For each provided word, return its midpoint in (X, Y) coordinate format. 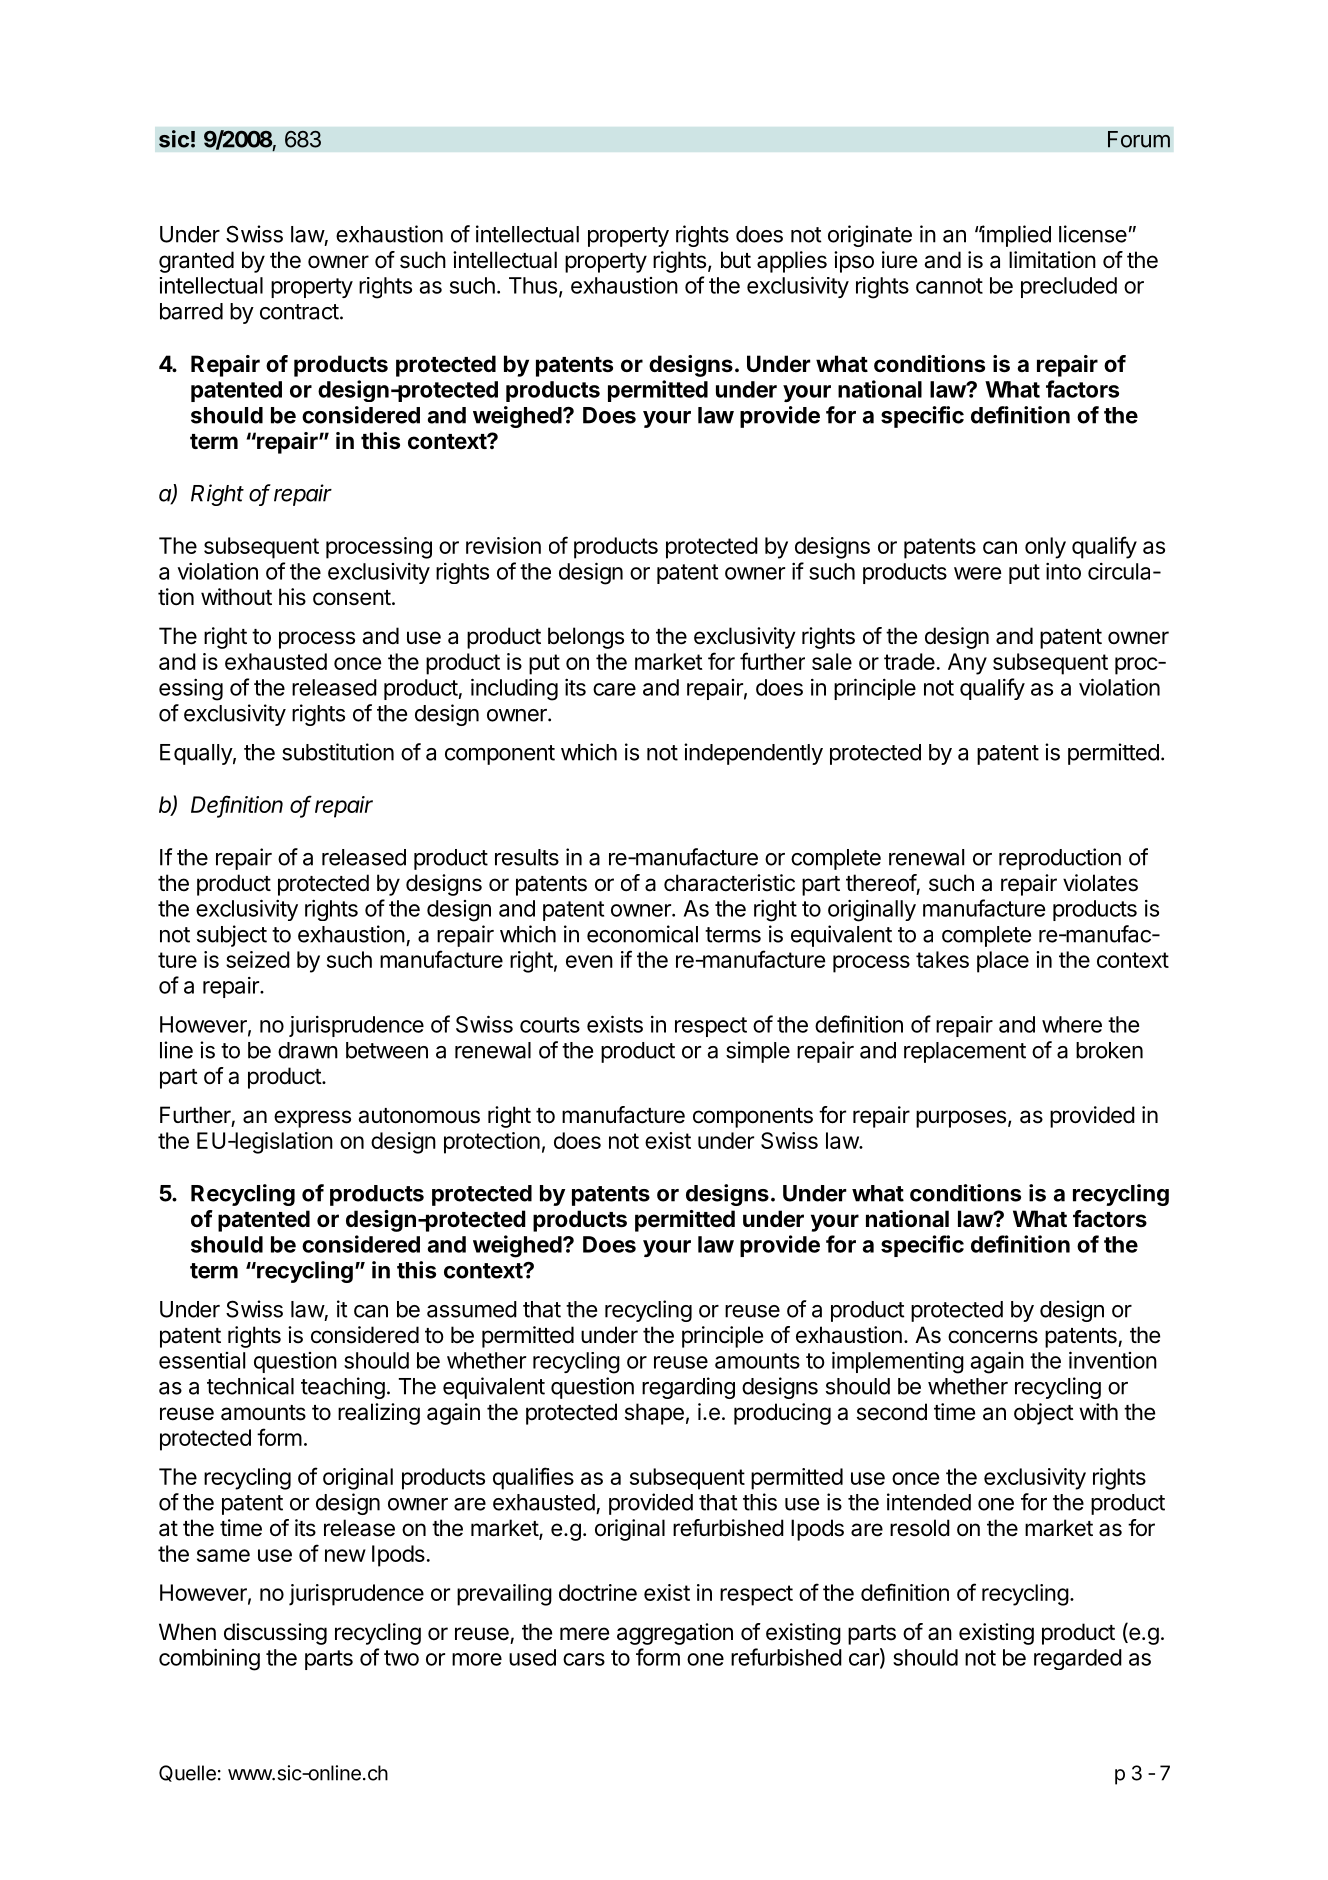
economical (642, 934)
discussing (275, 1634)
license (1093, 234)
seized (258, 959)
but (736, 260)
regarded (1078, 1659)
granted (196, 262)
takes (942, 959)
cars (584, 1659)
